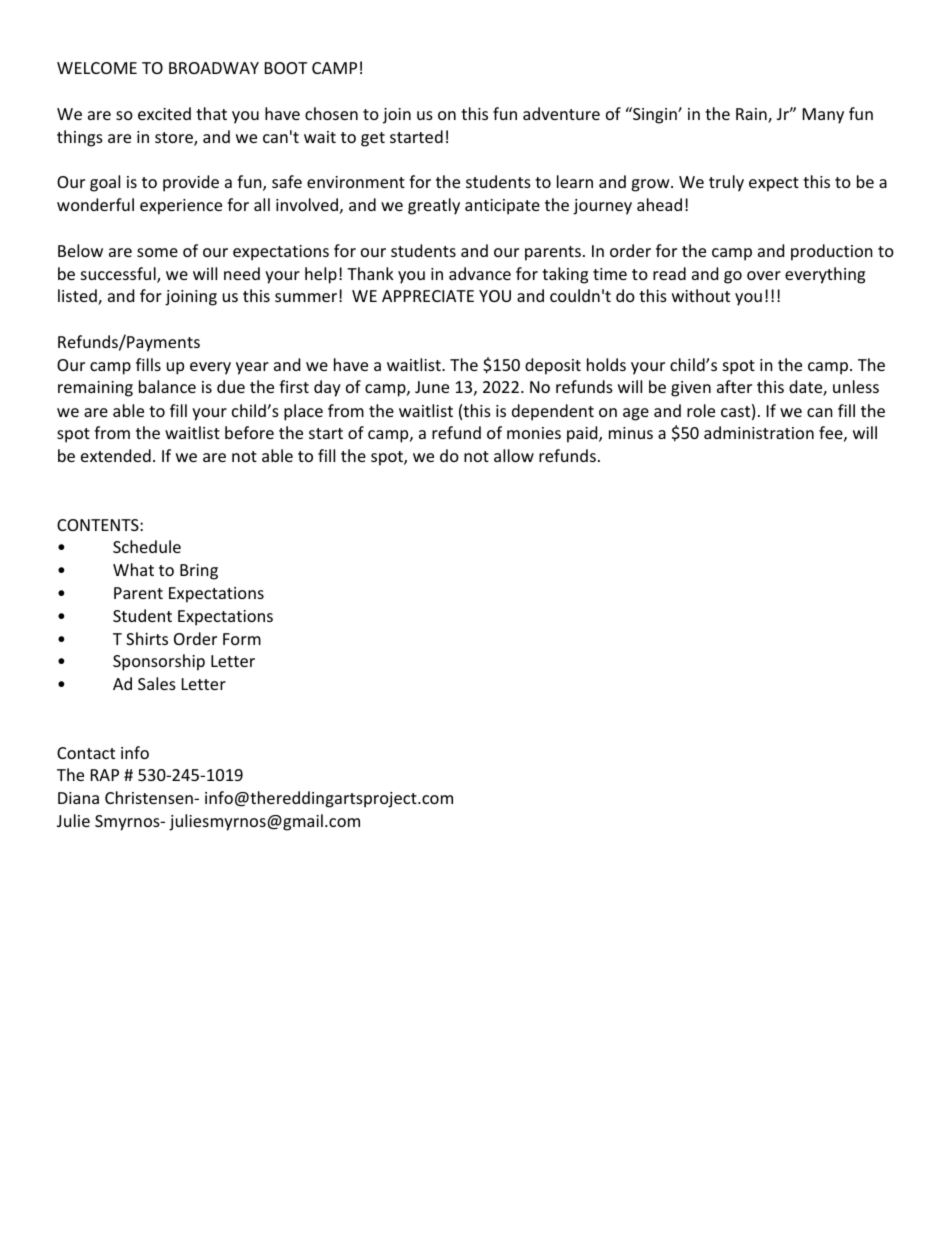 The width and height of the screenshot is (952, 1233). What do you see at coordinates (105, 775) in the screenshot?
I see `RAP` at bounding box center [105, 775].
